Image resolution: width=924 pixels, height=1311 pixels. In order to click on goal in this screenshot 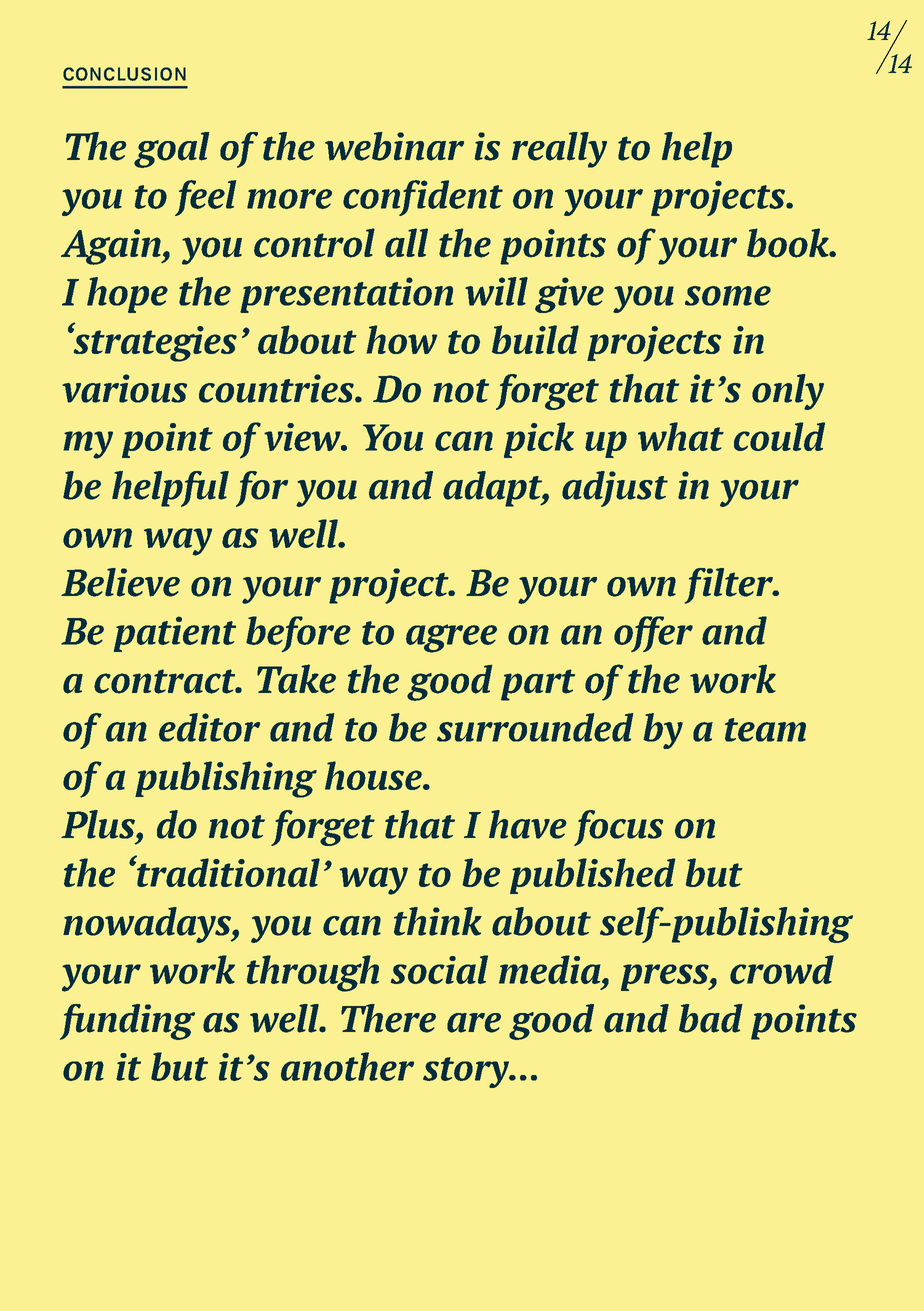, I will do `click(171, 150)`.
